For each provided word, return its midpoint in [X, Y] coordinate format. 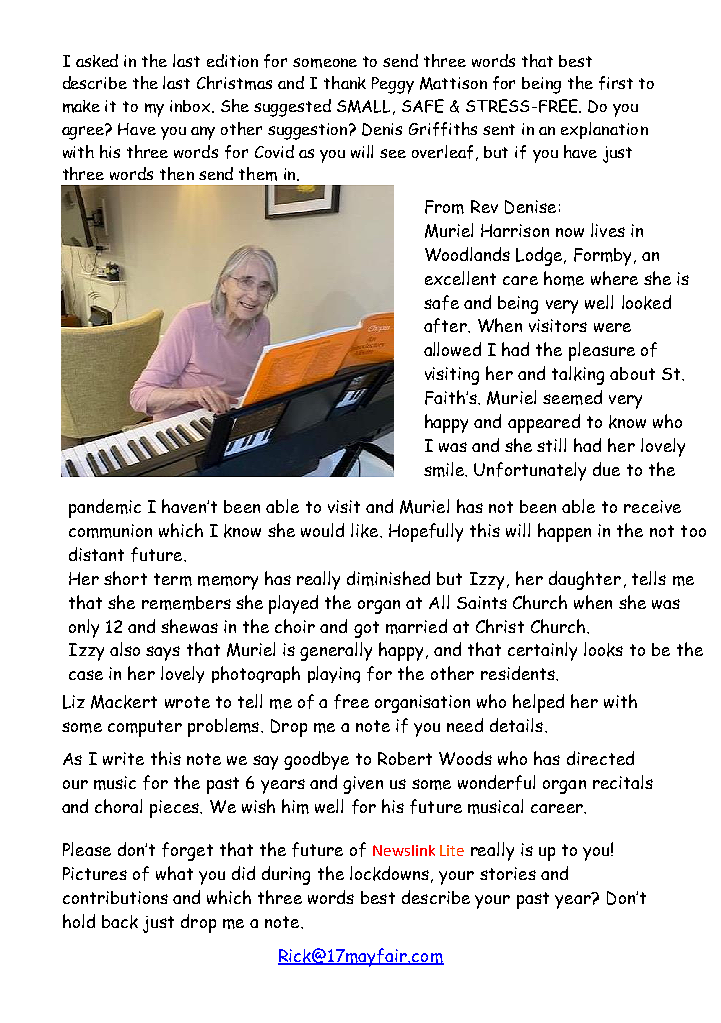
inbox [191, 106]
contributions [115, 897]
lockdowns [389, 873]
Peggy [393, 85]
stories [508, 873]
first [616, 83]
